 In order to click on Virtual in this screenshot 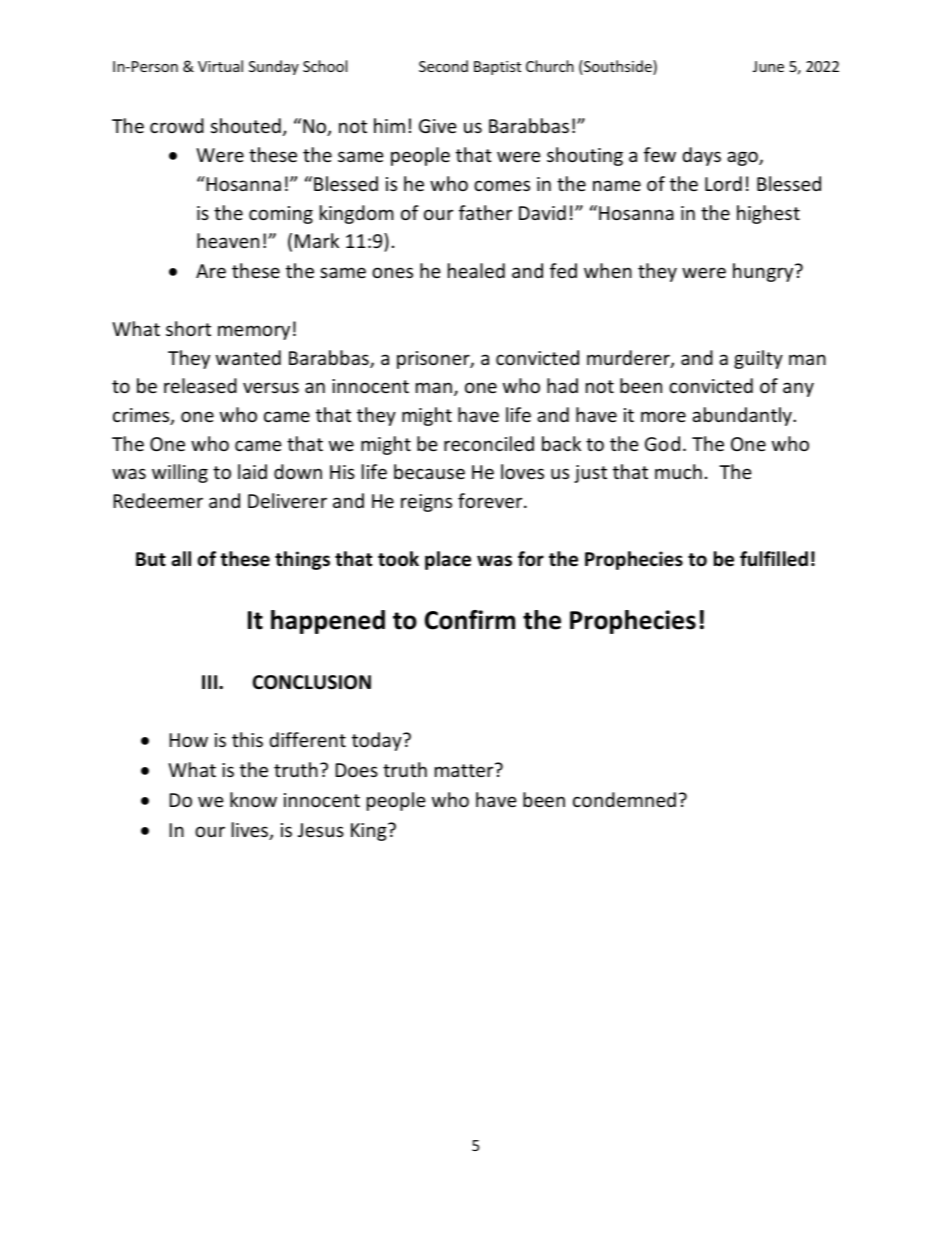, I will do `click(220, 66)`.
